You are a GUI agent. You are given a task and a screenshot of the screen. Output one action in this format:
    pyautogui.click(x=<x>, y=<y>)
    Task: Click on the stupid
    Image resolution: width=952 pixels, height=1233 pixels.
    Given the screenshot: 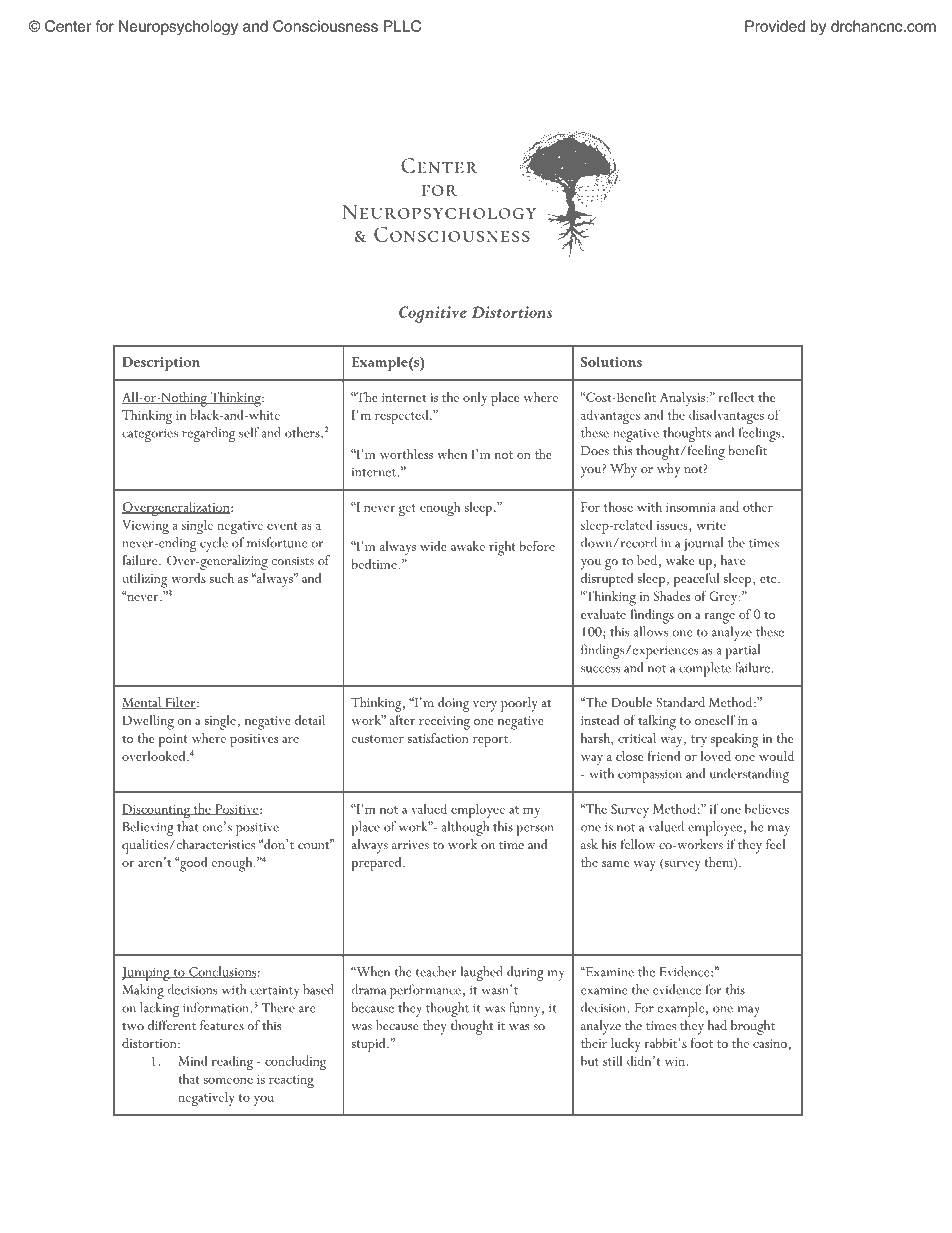 What is the action you would take?
    pyautogui.click(x=370, y=1045)
